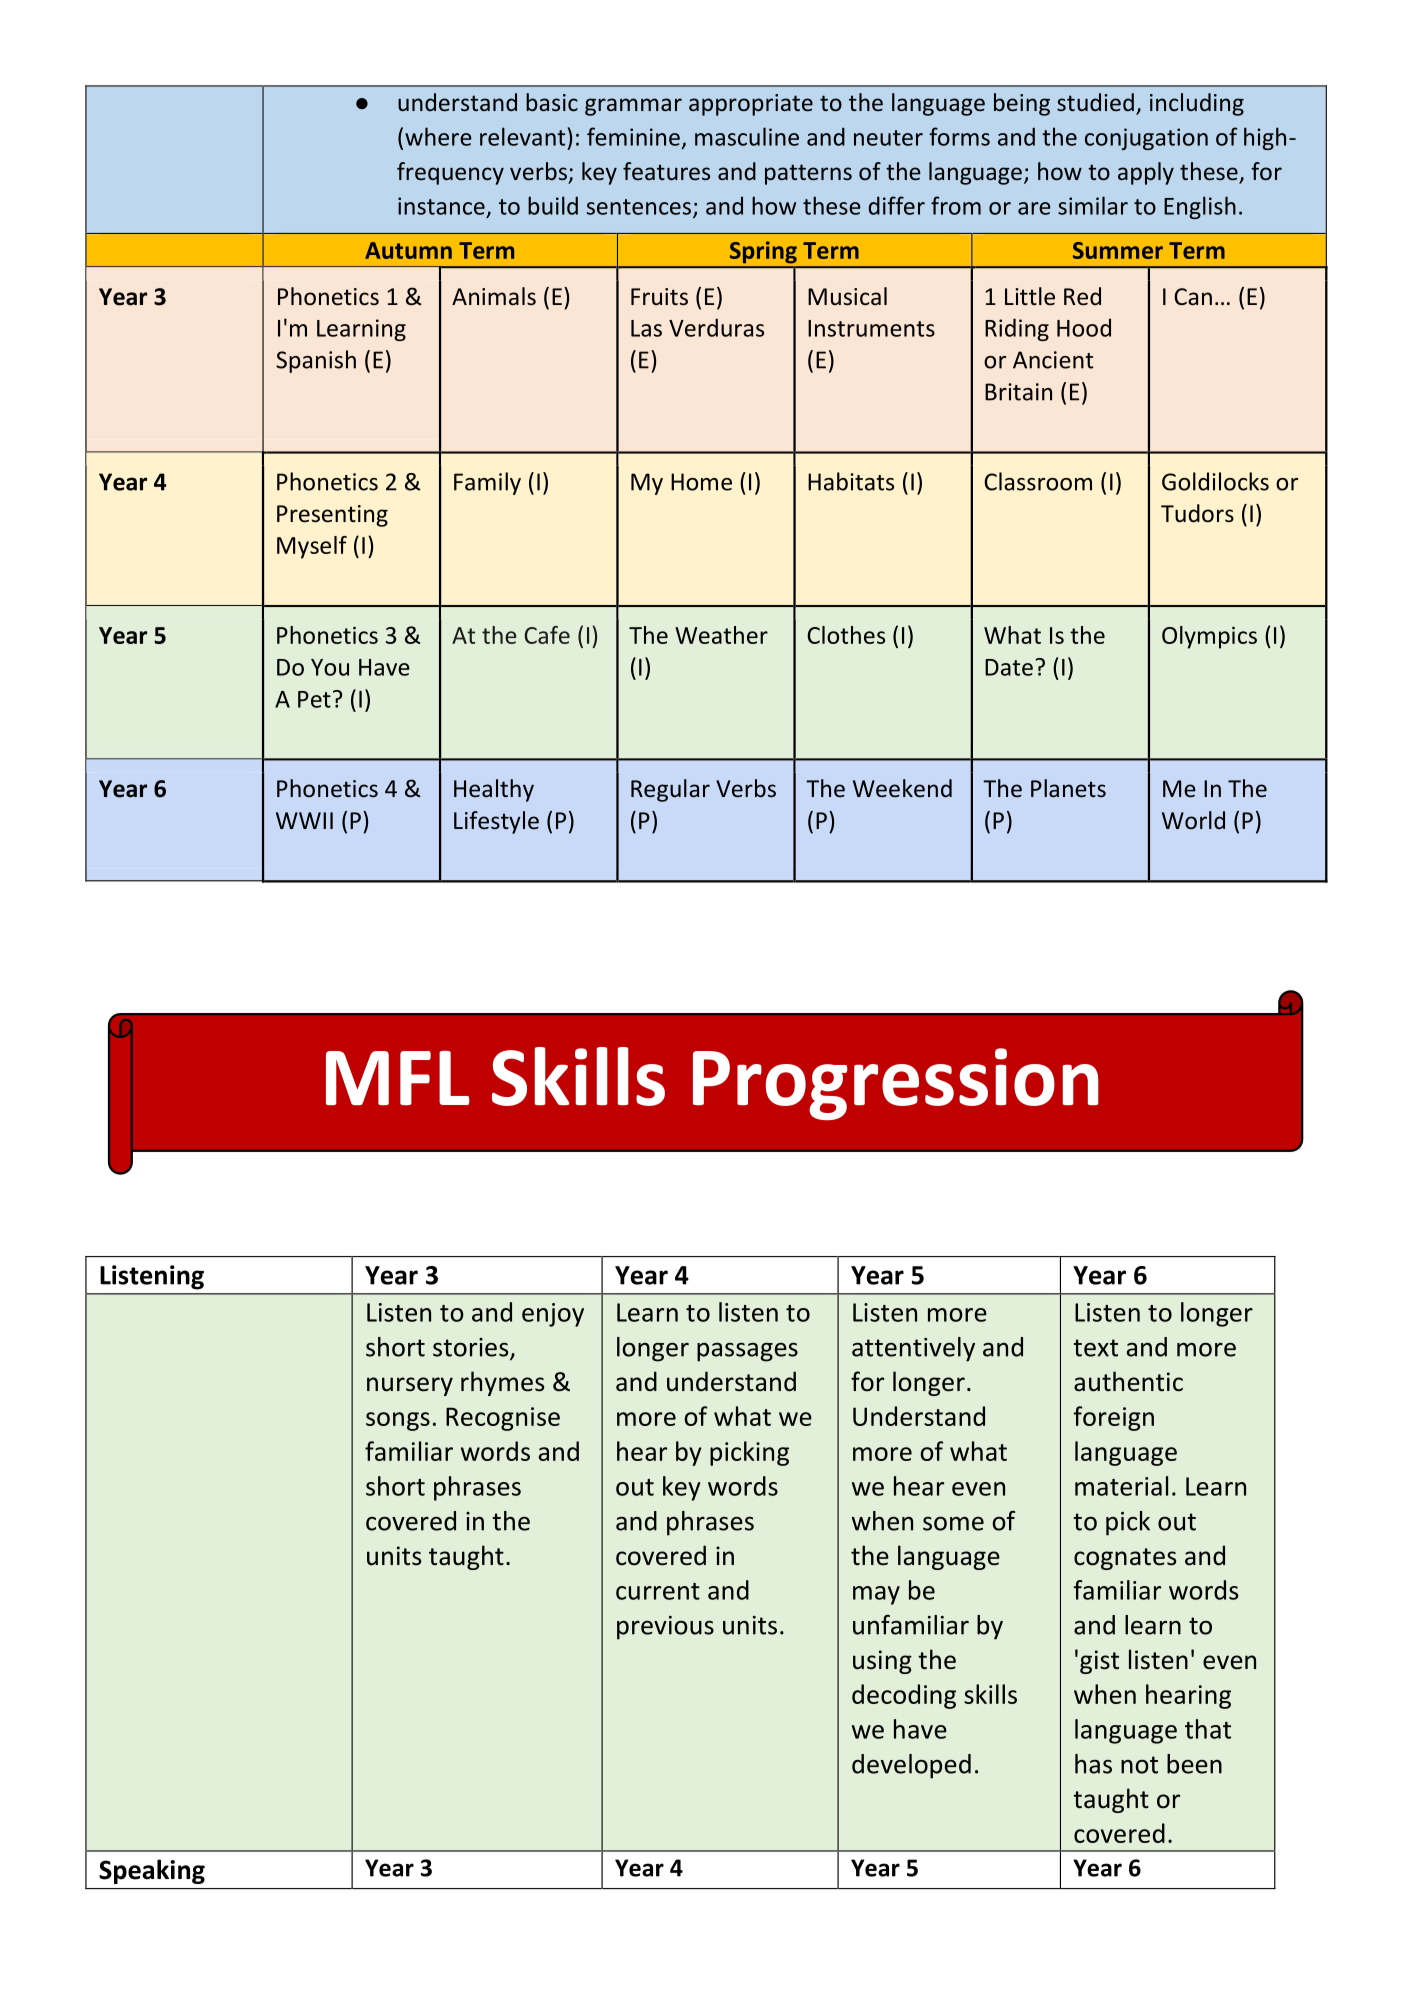  Describe the element at coordinates (721, 635) in the image. I see `Weather` at that location.
